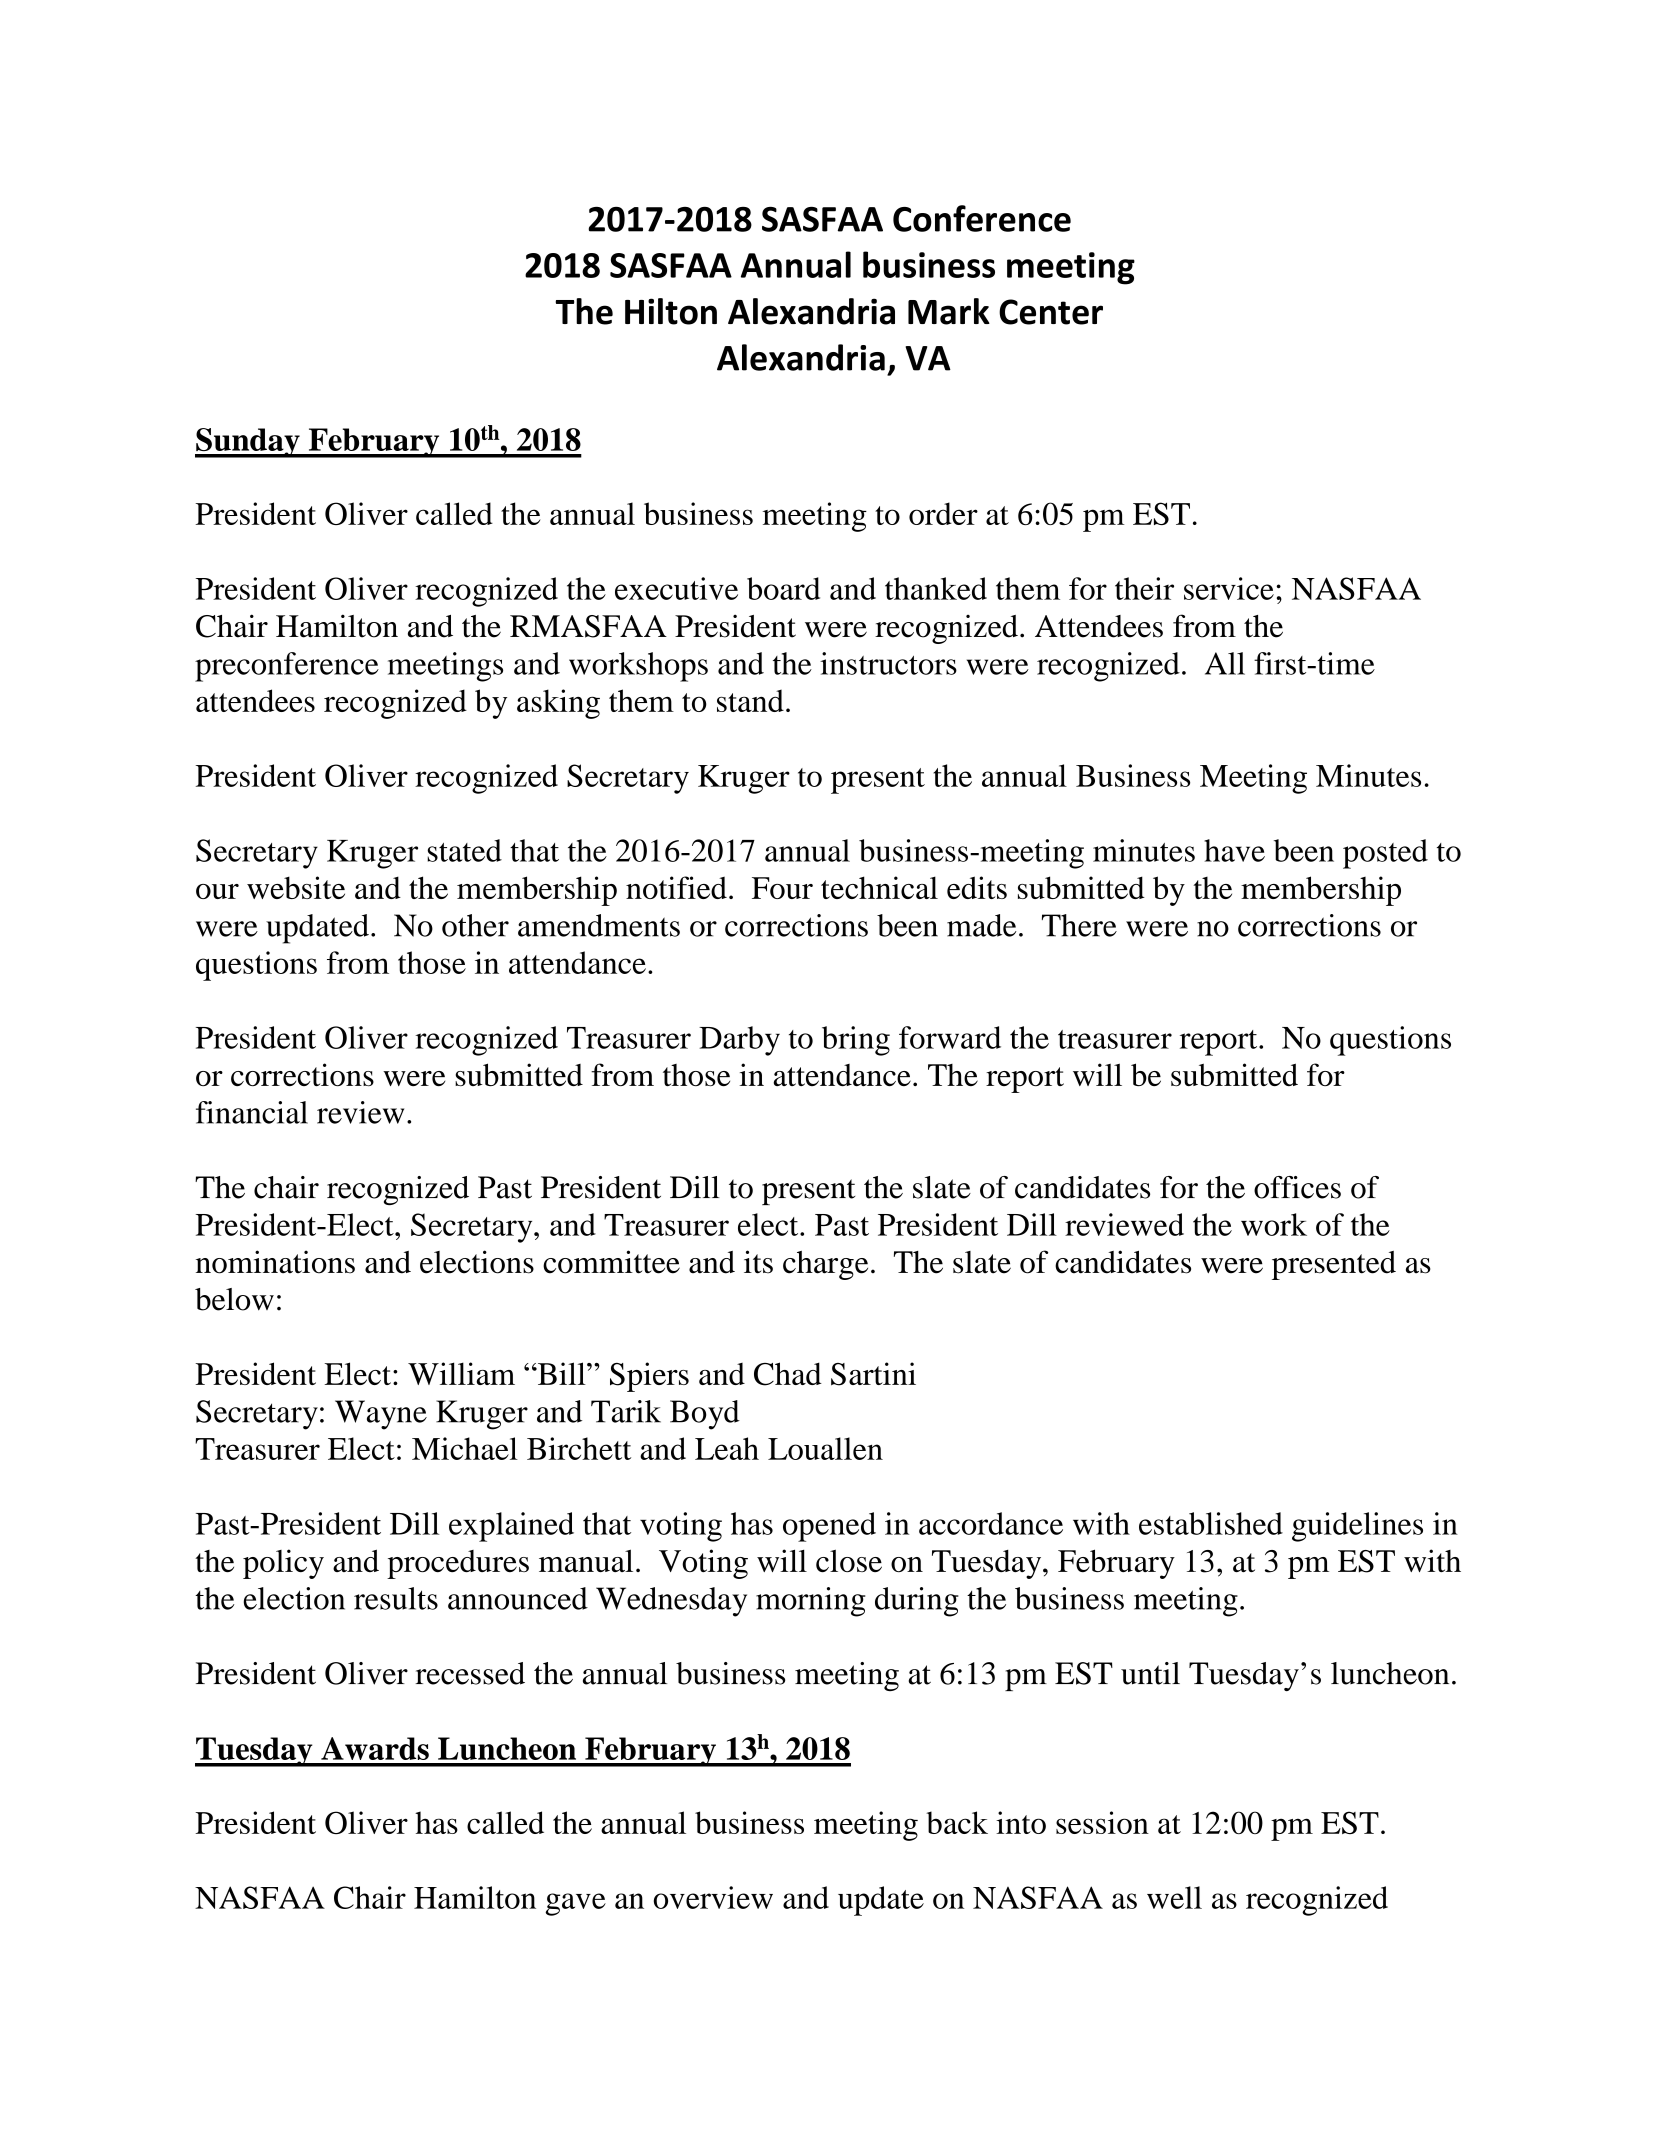  What do you see at coordinates (750, 700) in the page?
I see `stand` at bounding box center [750, 700].
